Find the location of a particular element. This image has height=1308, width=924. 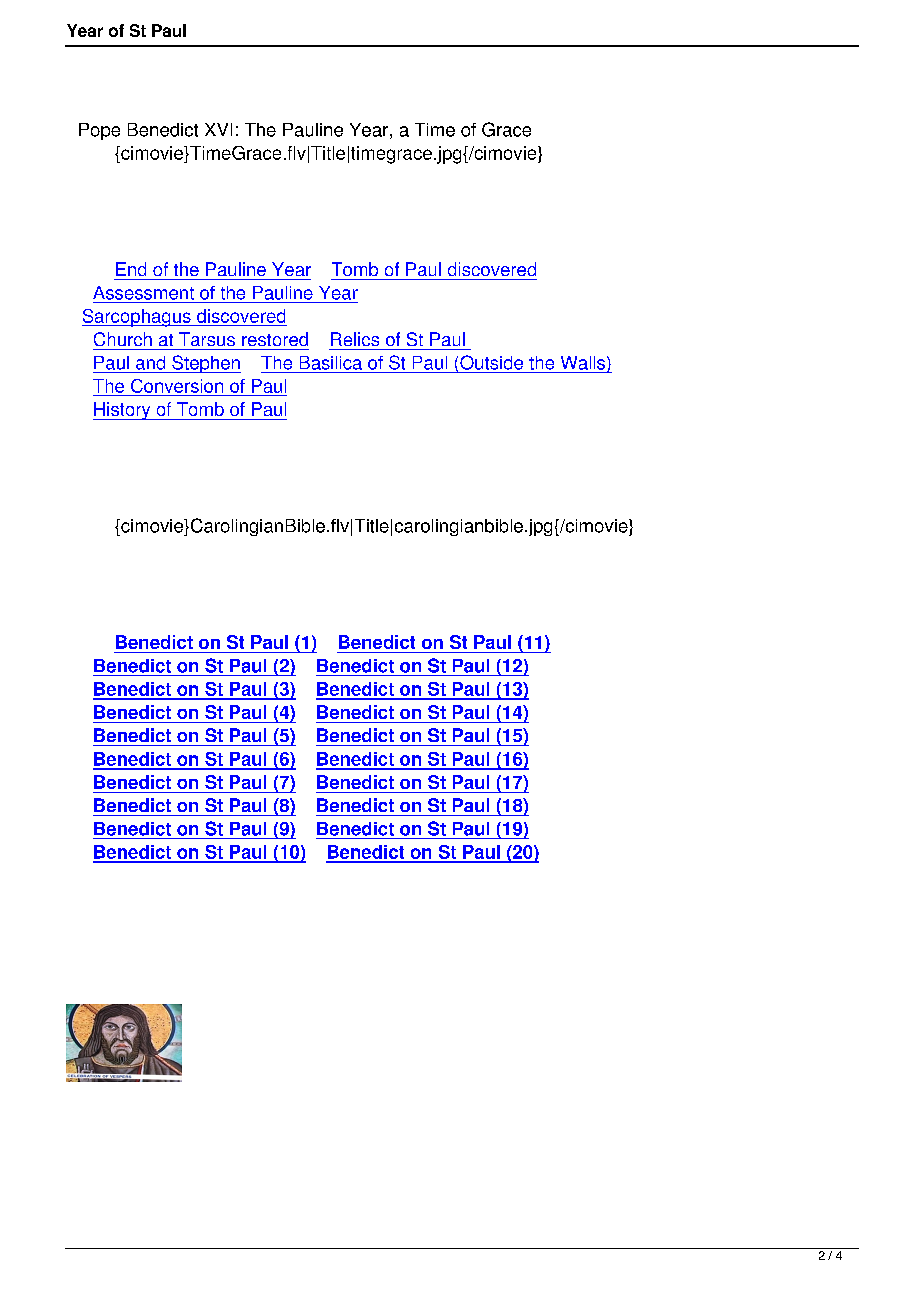

Walls is located at coordinates (583, 363).
